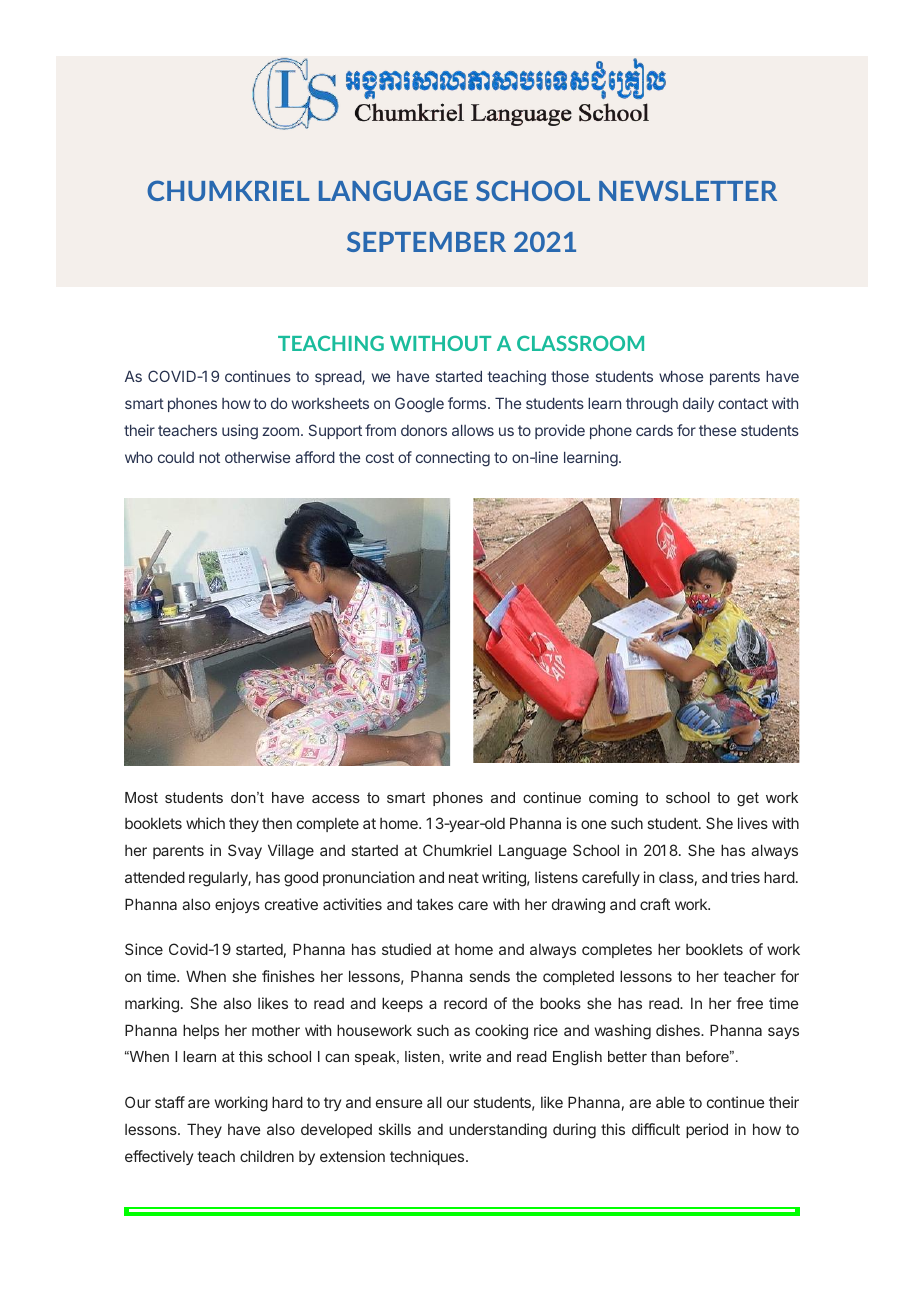  What do you see at coordinates (205, 823) in the screenshot?
I see `which` at bounding box center [205, 823].
